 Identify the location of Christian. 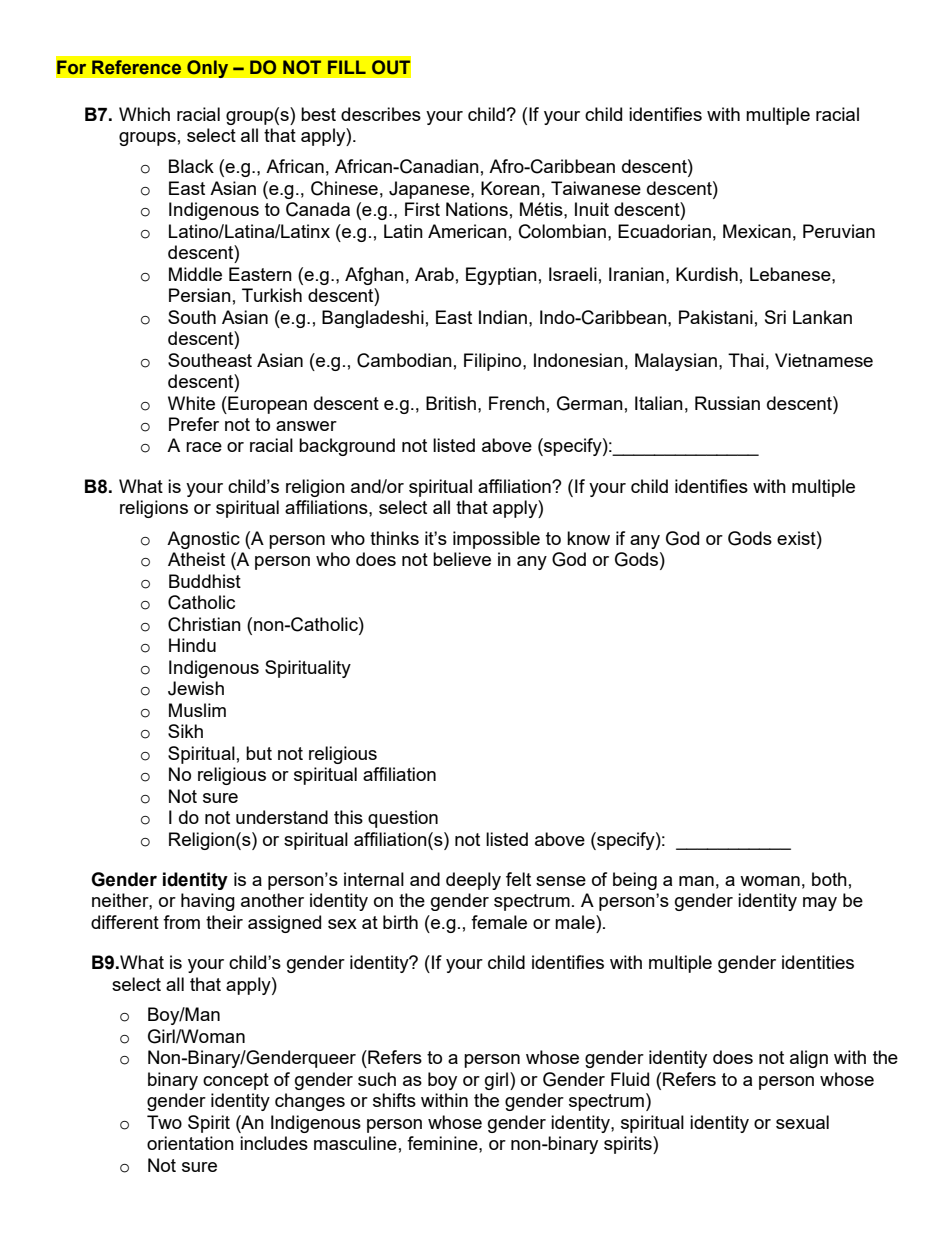
(204, 624).
